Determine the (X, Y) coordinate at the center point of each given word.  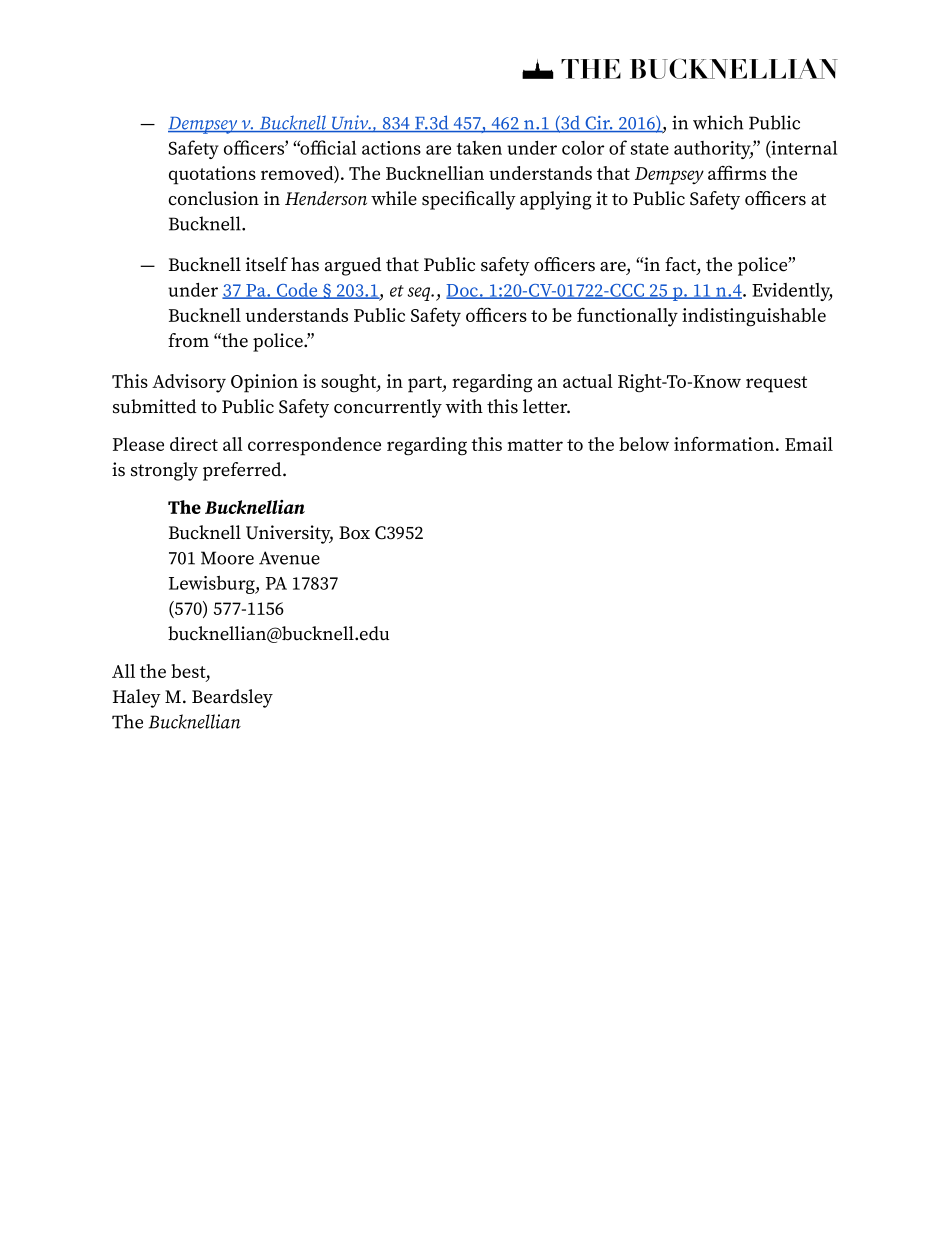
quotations (212, 175)
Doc (463, 291)
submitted (155, 406)
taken (479, 148)
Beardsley (232, 698)
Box (354, 533)
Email (809, 444)
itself (267, 264)
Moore (227, 558)
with (464, 406)
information (724, 443)
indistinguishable (754, 317)
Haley (137, 698)
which (718, 122)
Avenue (289, 558)
